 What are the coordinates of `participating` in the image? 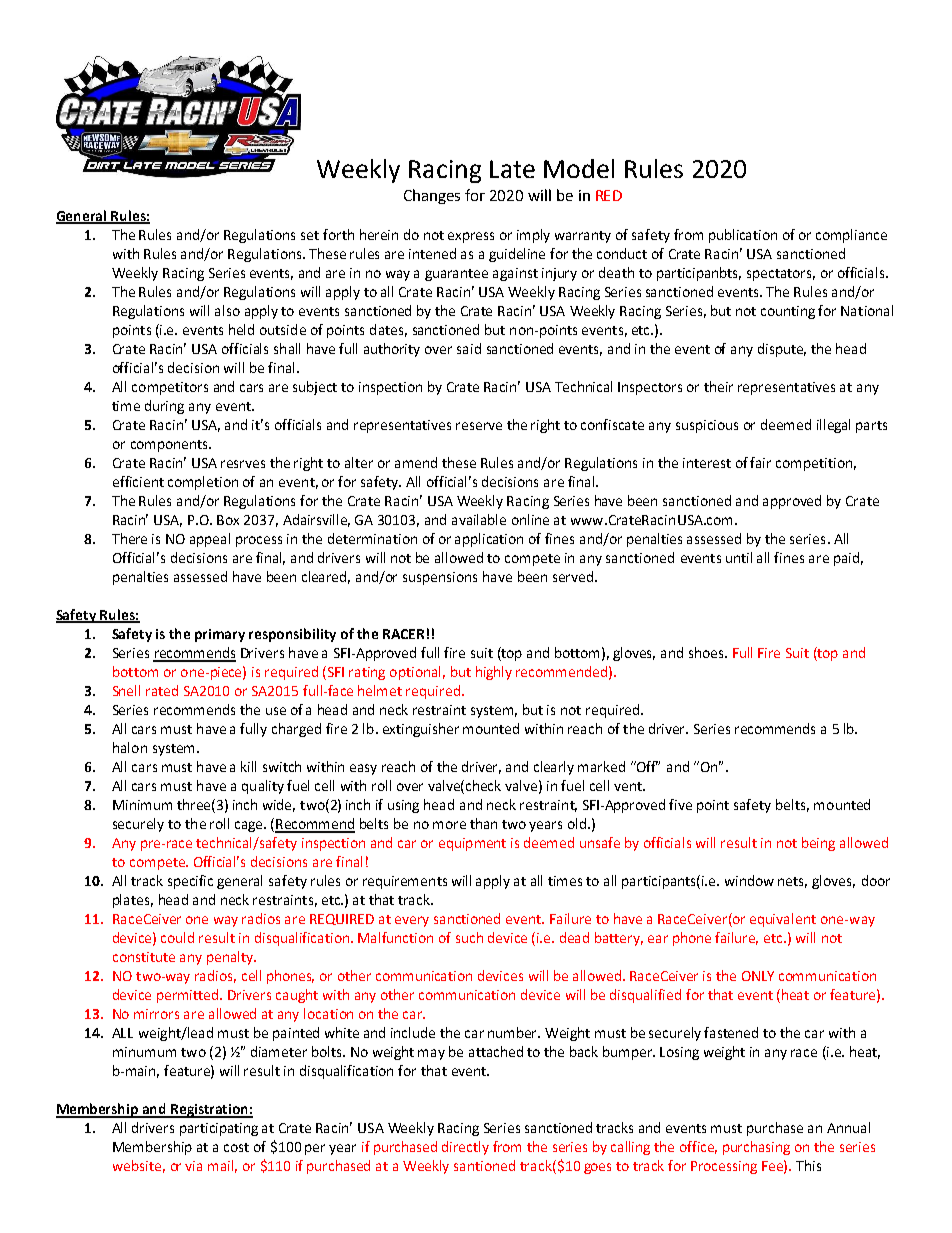 It's located at (219, 1129).
